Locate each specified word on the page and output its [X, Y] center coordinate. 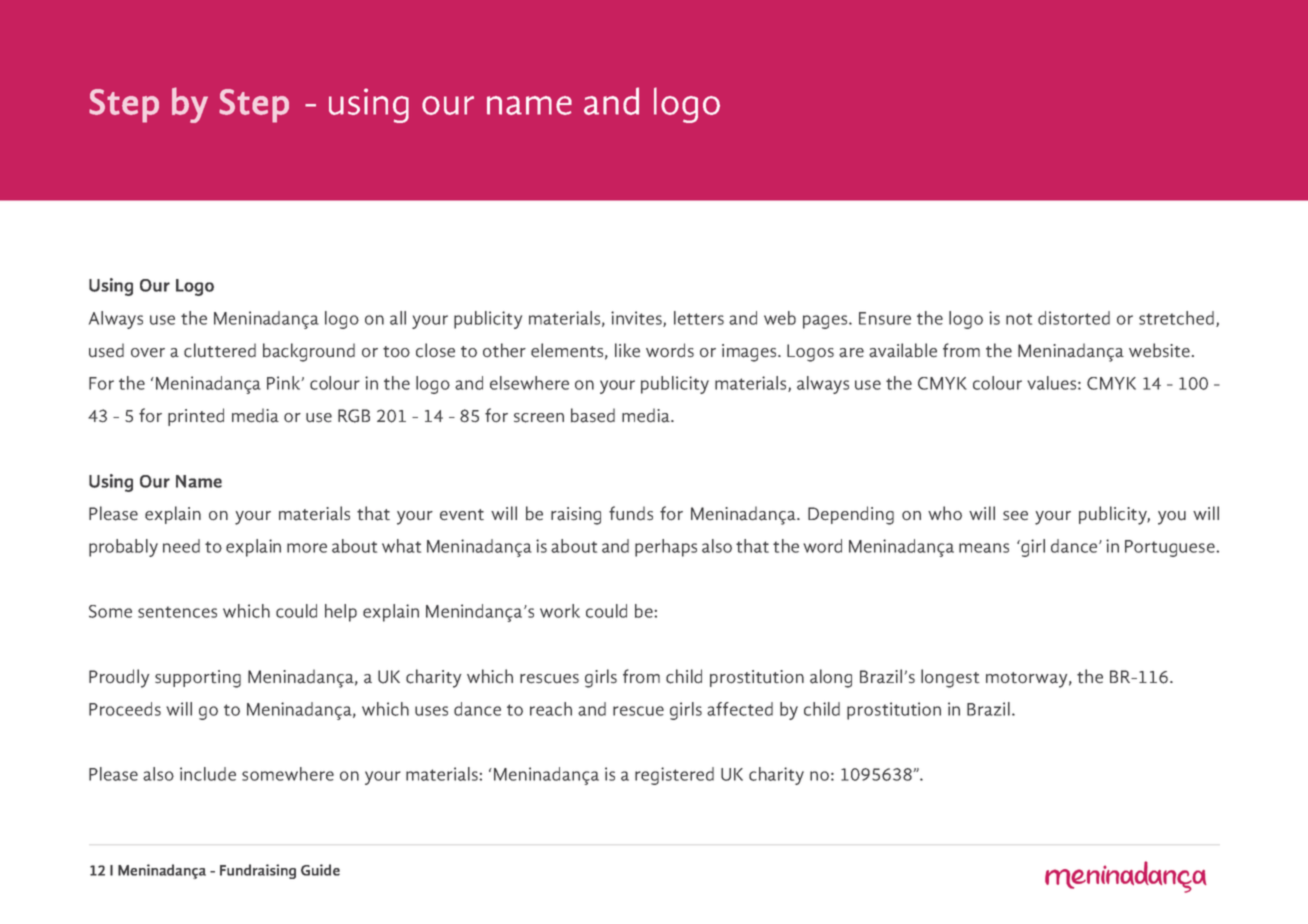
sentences [177, 612]
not [1019, 319]
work [560, 611]
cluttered [220, 350]
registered [674, 776]
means [984, 548]
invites [637, 319]
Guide [320, 870]
